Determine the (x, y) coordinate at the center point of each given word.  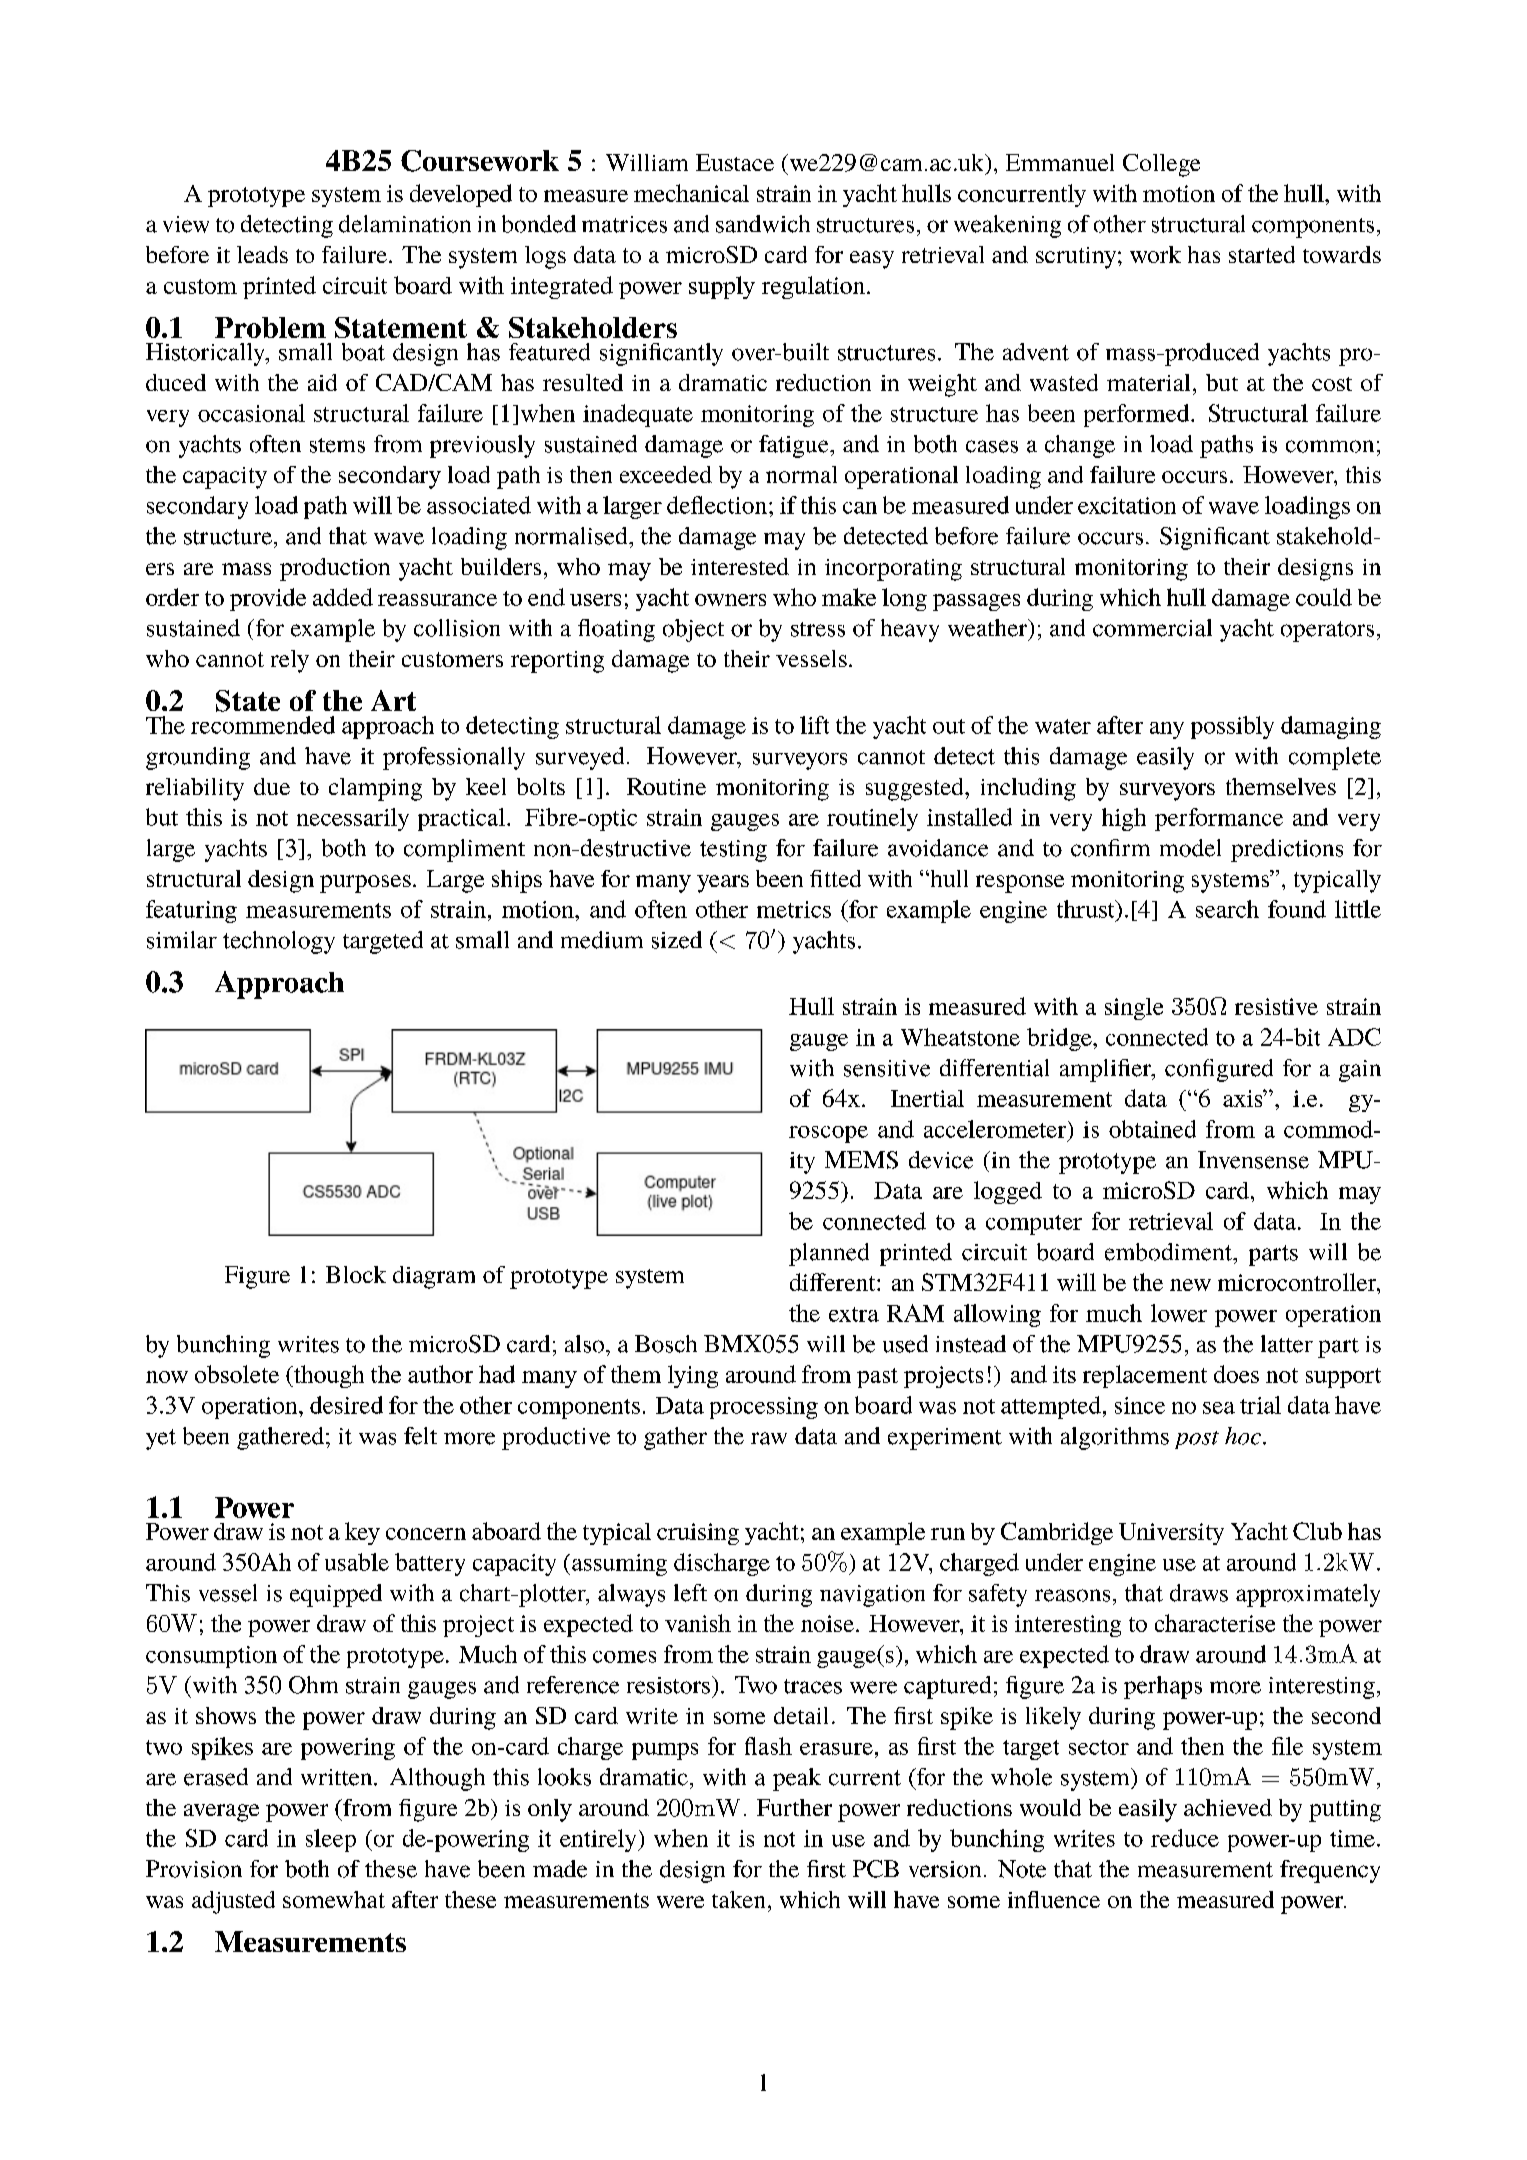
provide (268, 599)
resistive (1276, 1006)
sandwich (763, 224)
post (1197, 1440)
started (1262, 254)
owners (730, 600)
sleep (331, 1840)
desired (346, 1405)
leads (262, 254)
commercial (1152, 628)
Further (794, 1807)
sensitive (887, 1068)
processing (764, 1408)
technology (279, 942)
